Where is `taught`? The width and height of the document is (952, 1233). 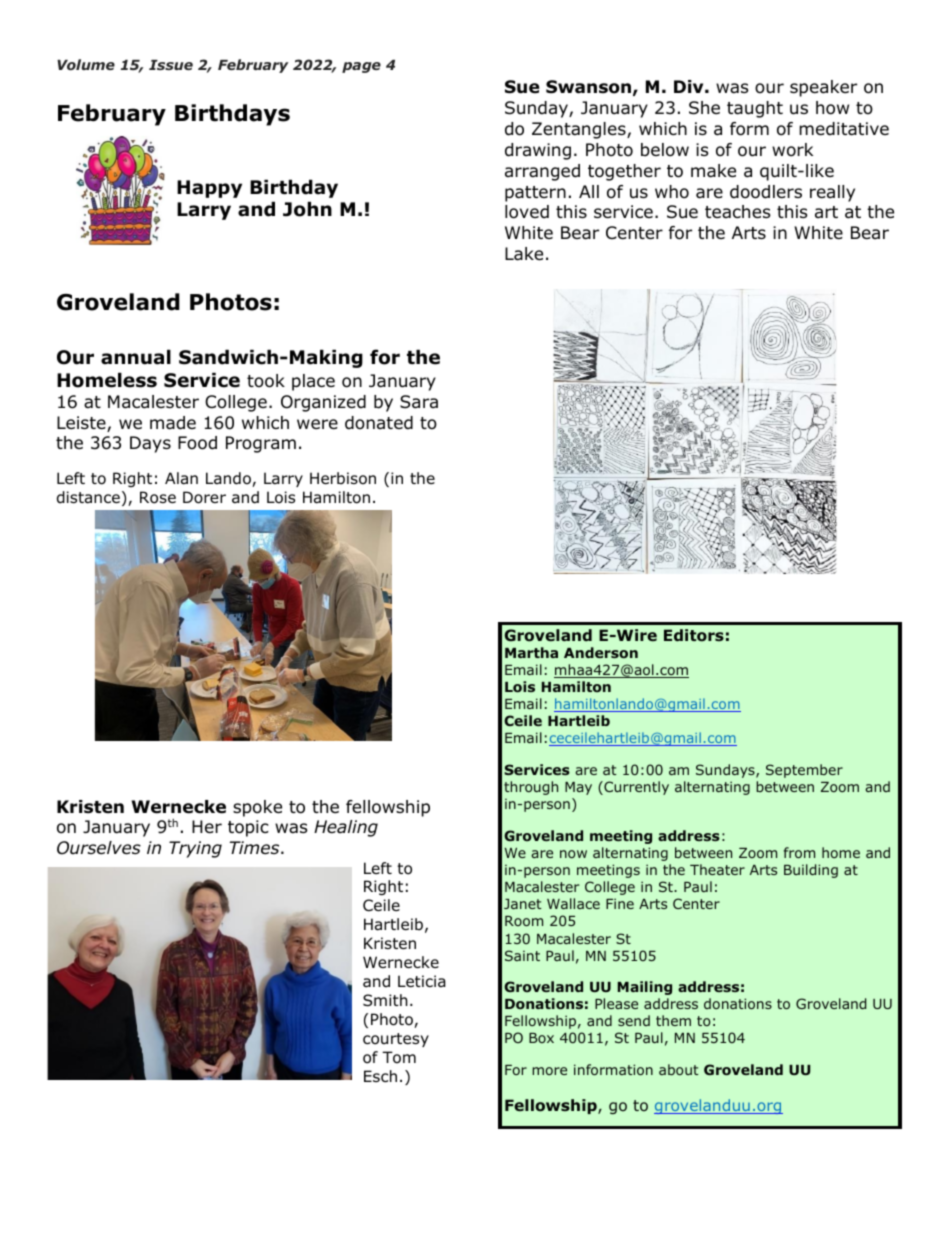
taught is located at coordinates (755, 109).
